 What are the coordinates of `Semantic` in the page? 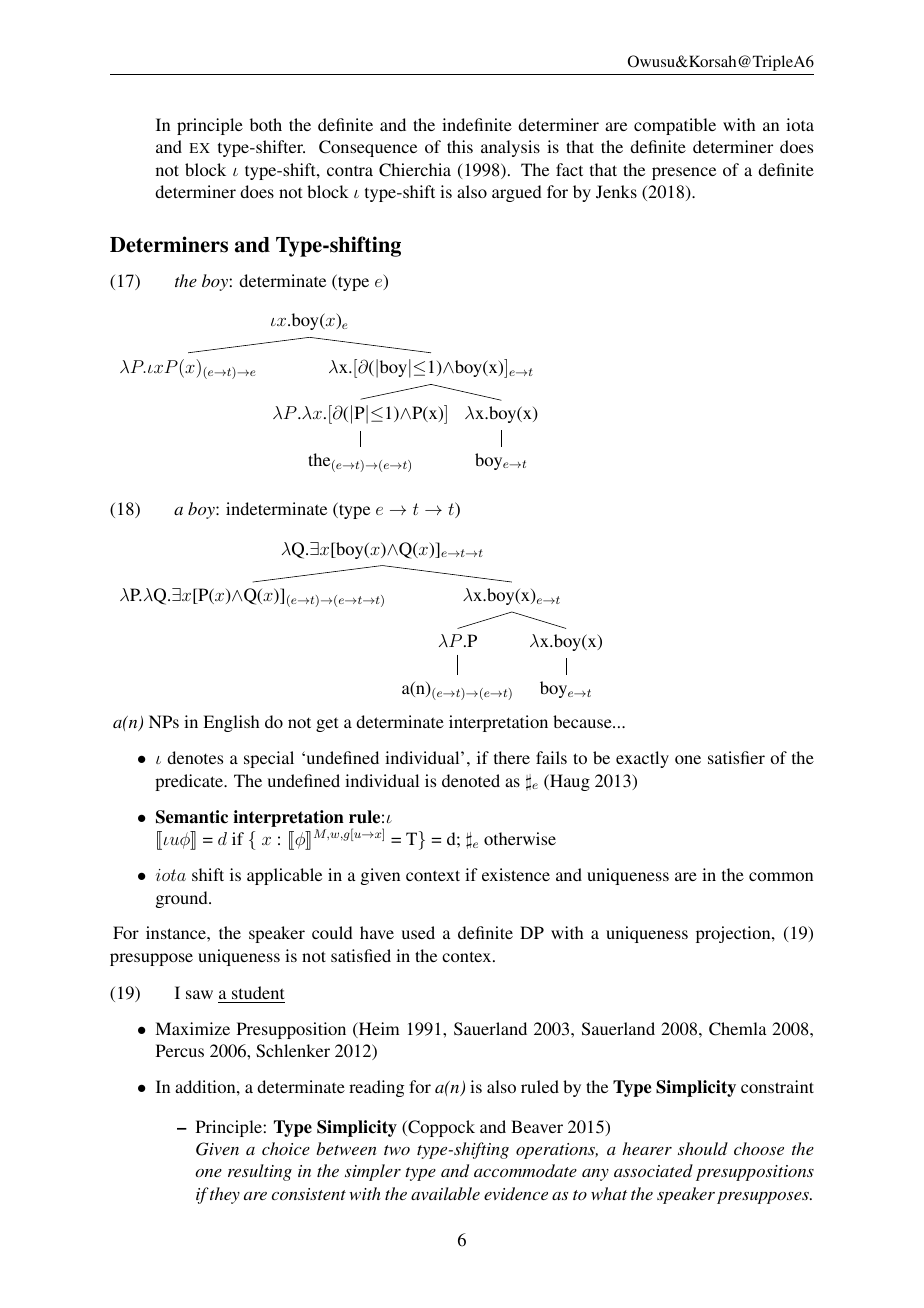 It's located at (192, 817).
